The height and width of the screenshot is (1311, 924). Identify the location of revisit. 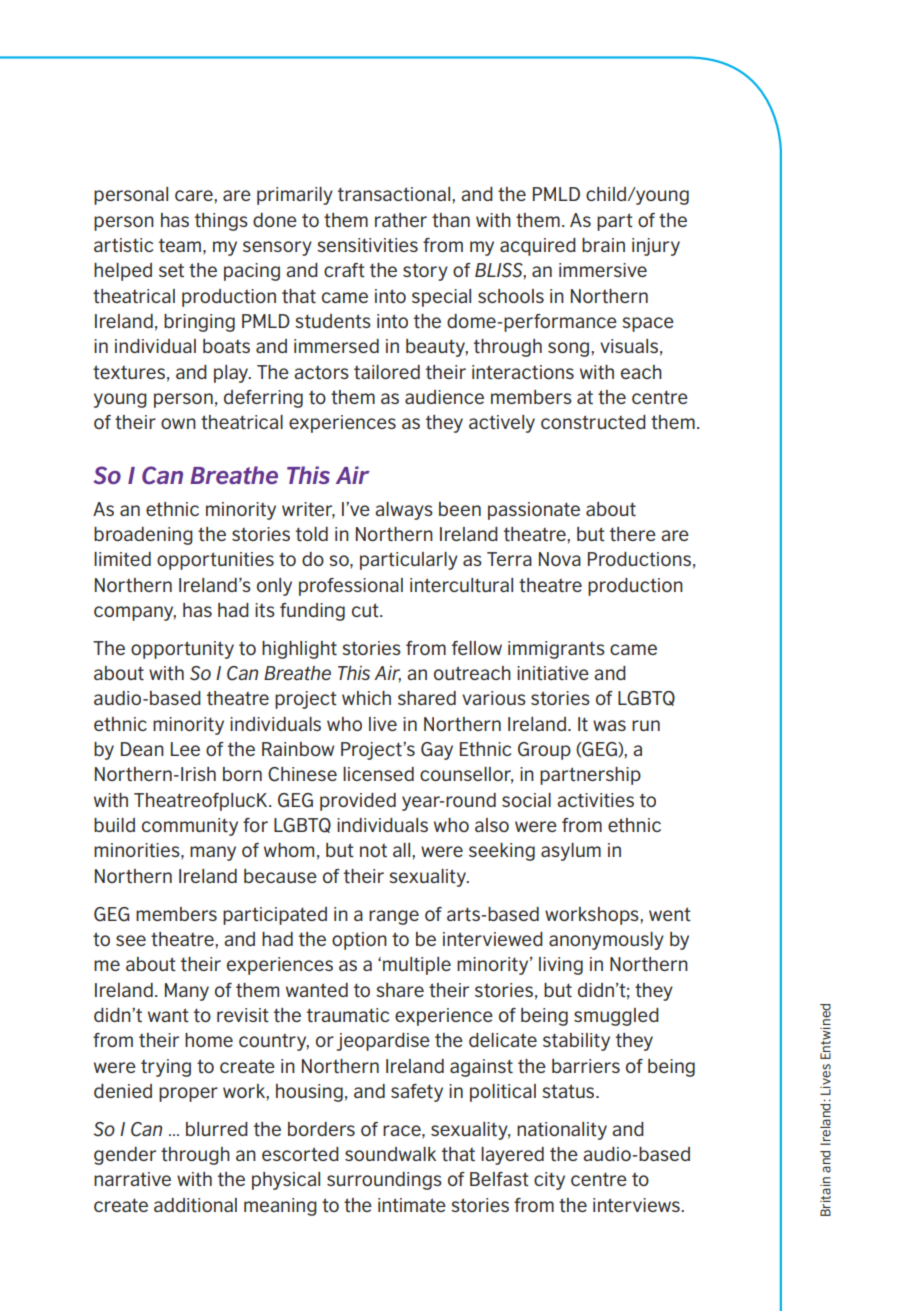
(243, 1015).
